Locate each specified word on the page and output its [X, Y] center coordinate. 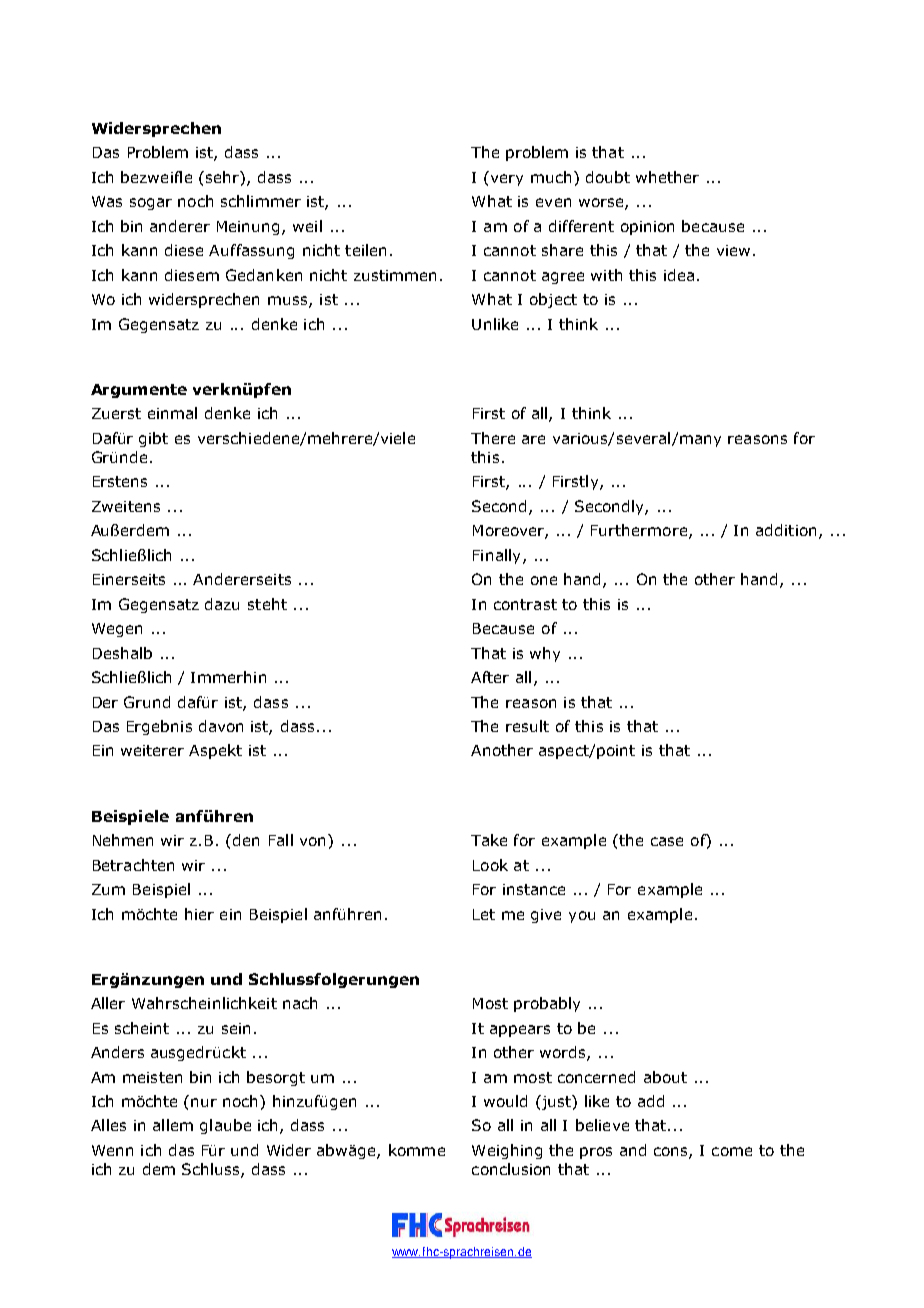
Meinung [250, 228]
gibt [153, 439]
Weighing [507, 1151]
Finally [498, 556]
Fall [281, 840]
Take [489, 840]
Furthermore [639, 530]
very [507, 180]
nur [204, 1102]
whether [667, 177]
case [667, 841]
